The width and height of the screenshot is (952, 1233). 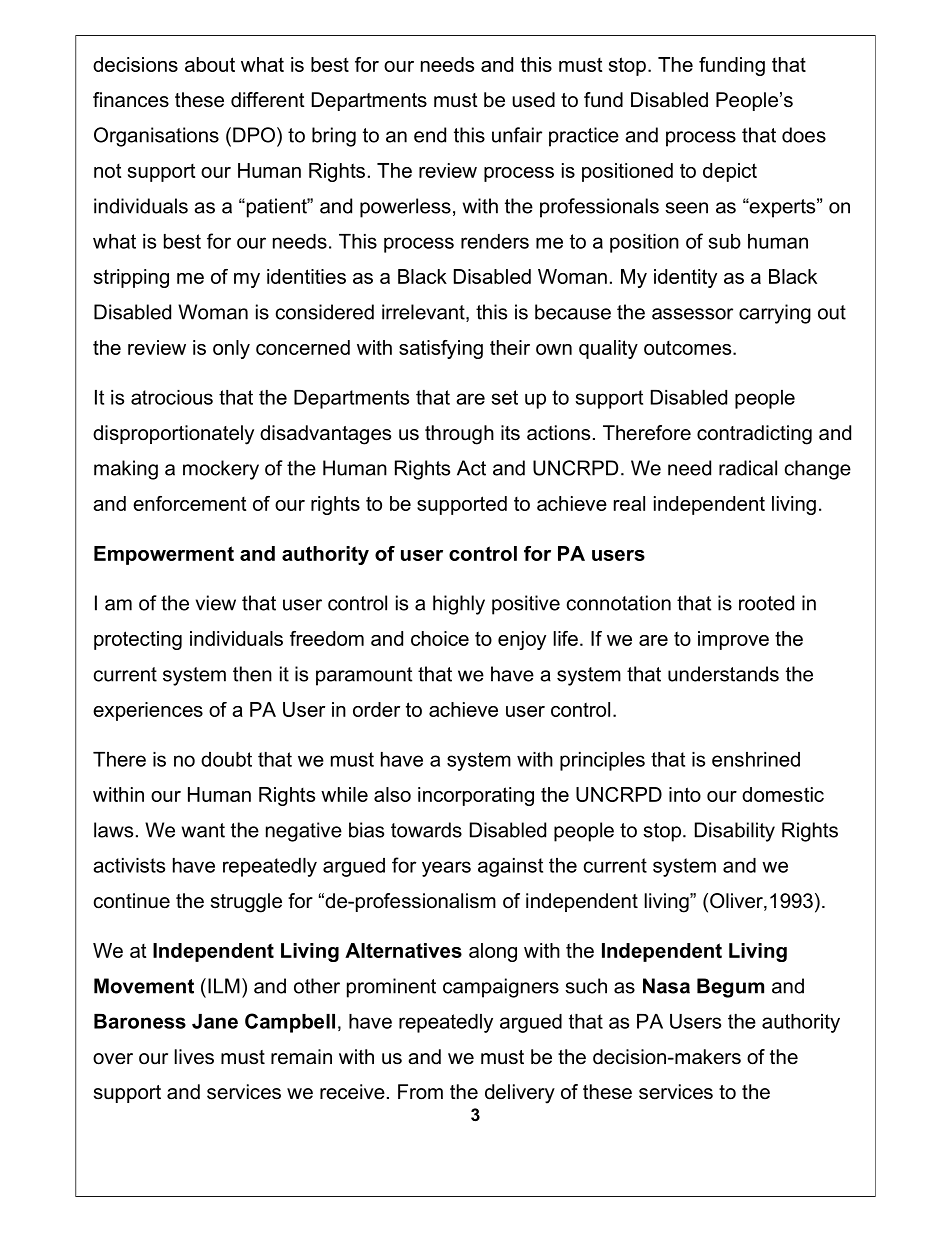 I want to click on highly, so click(x=459, y=605).
